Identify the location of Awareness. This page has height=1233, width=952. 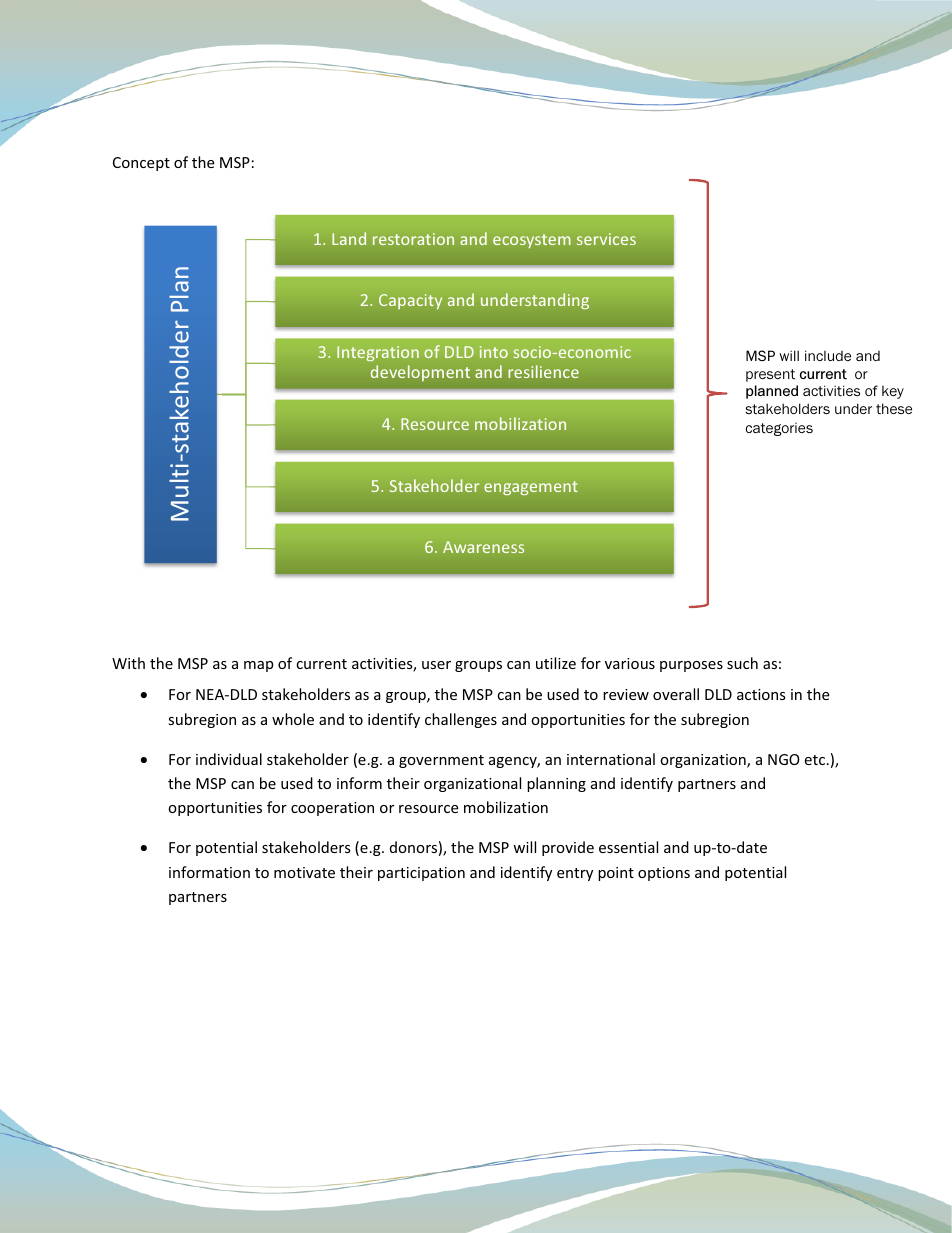
(483, 547).
